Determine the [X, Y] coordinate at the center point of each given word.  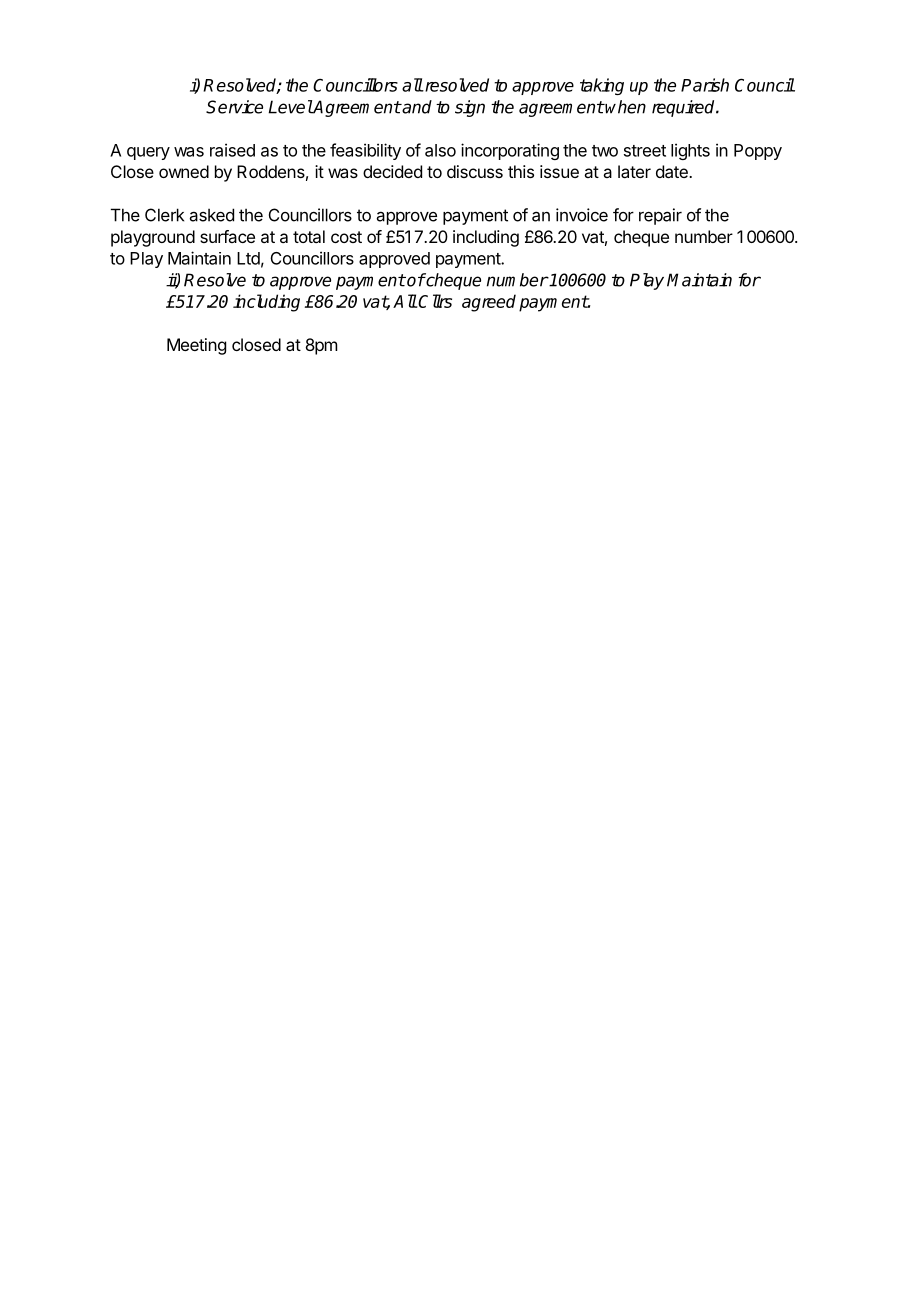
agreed [489, 303]
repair [660, 216]
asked [212, 215]
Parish [705, 85]
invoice [582, 215]
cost [346, 237]
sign [470, 108]
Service [234, 107]
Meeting [196, 346]
